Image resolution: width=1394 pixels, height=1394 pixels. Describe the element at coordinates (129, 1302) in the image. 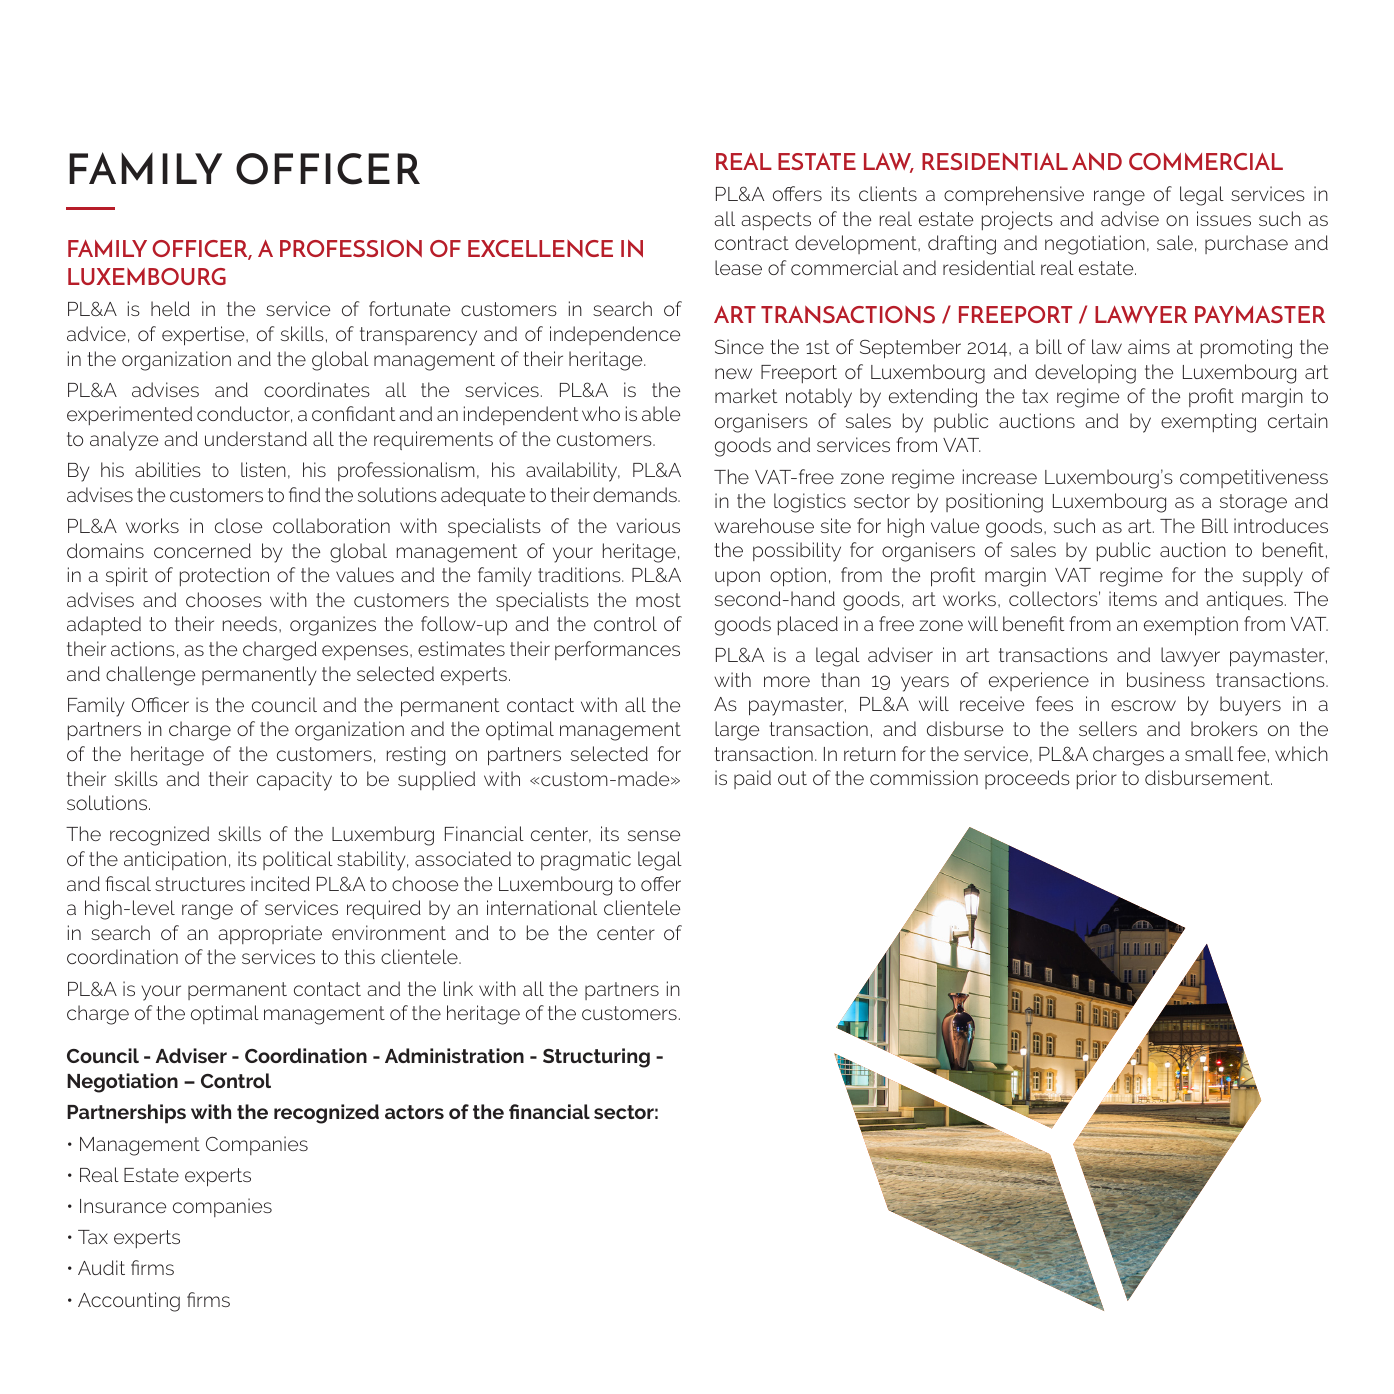

I see `Accounting` at that location.
